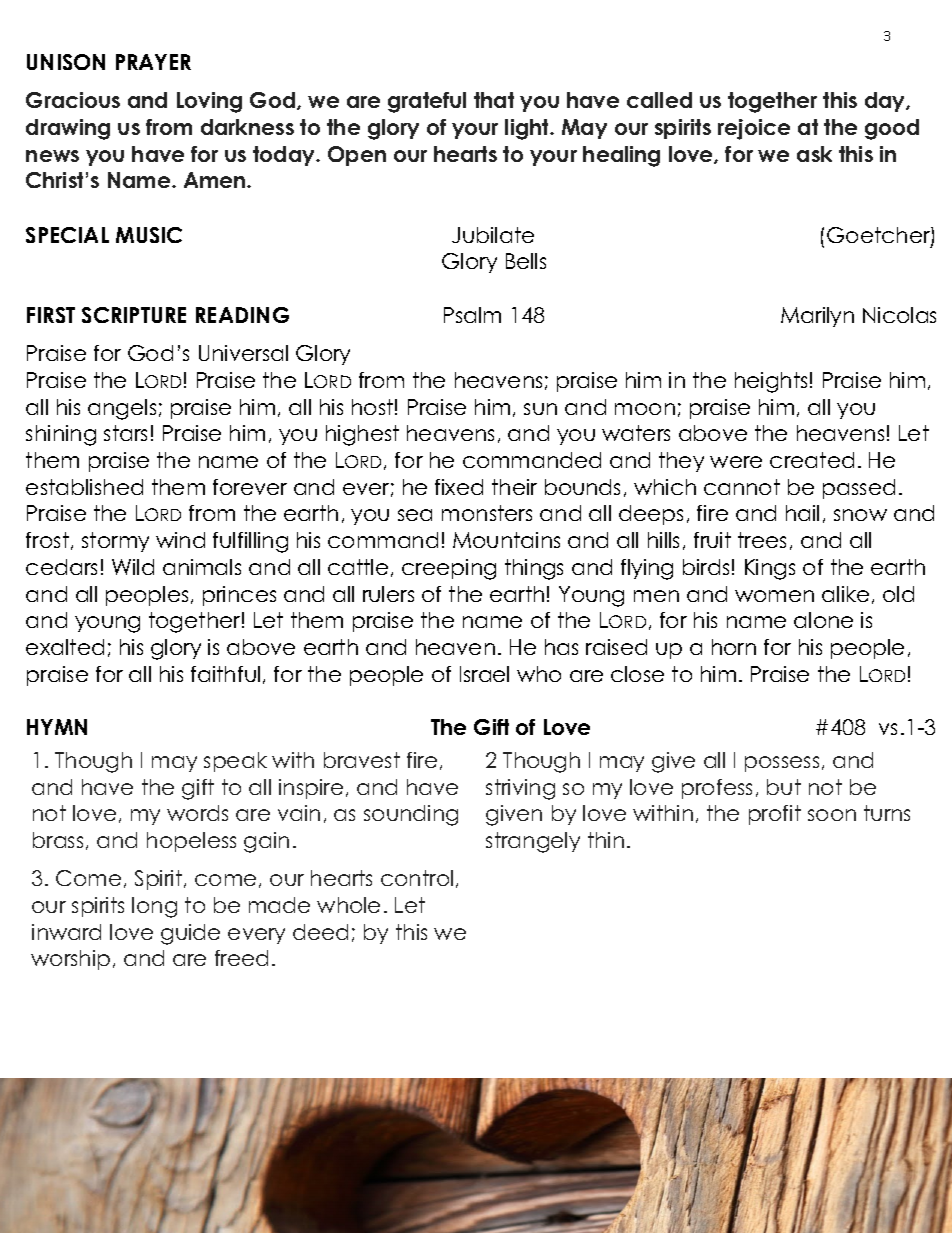 The width and height of the image is (952, 1233). Describe the element at coordinates (153, 62) in the image. I see `PRAYER` at that location.
